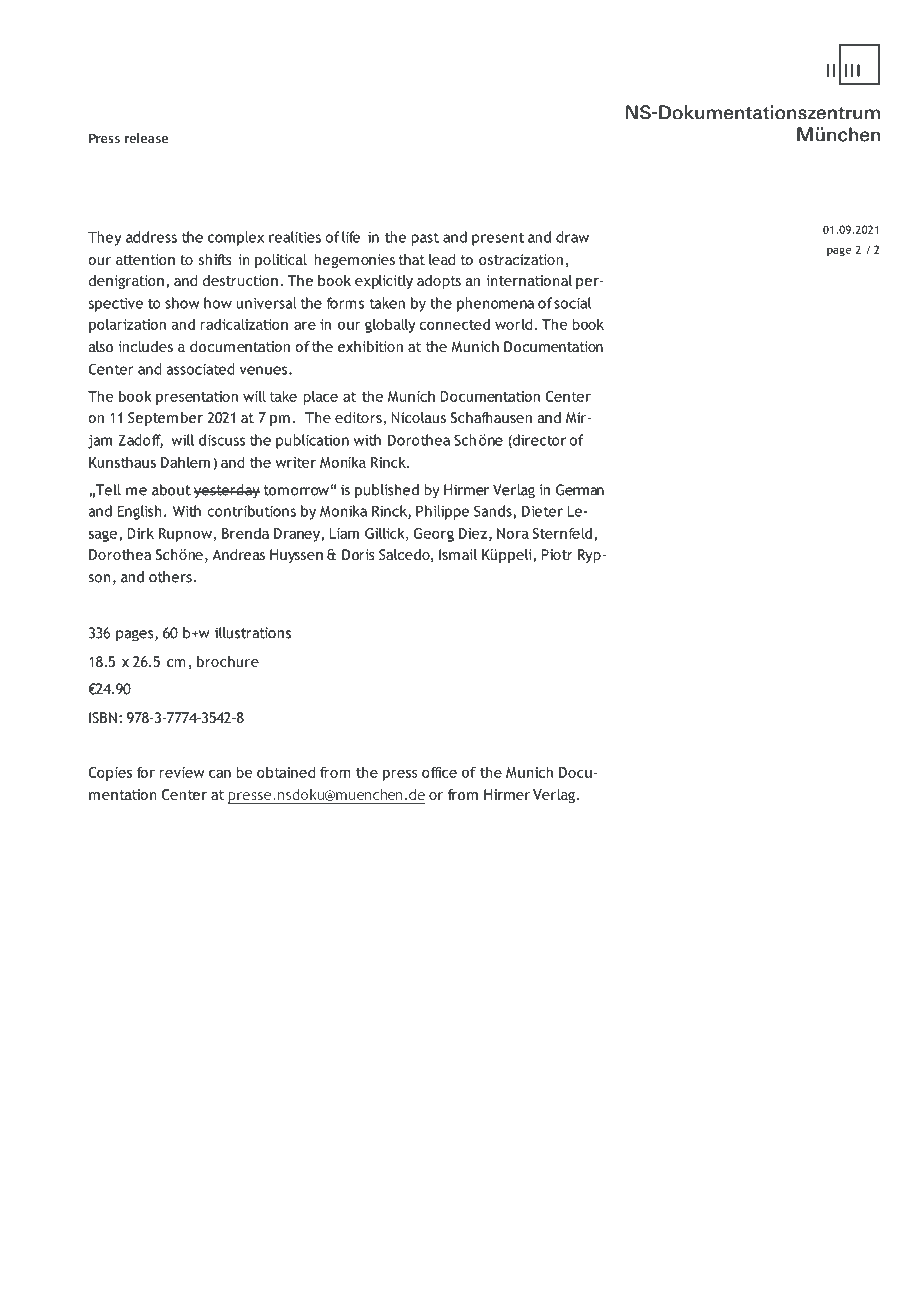 This screenshot has width=924, height=1308. Describe the element at coordinates (171, 490) in the screenshot. I see `about` at that location.
